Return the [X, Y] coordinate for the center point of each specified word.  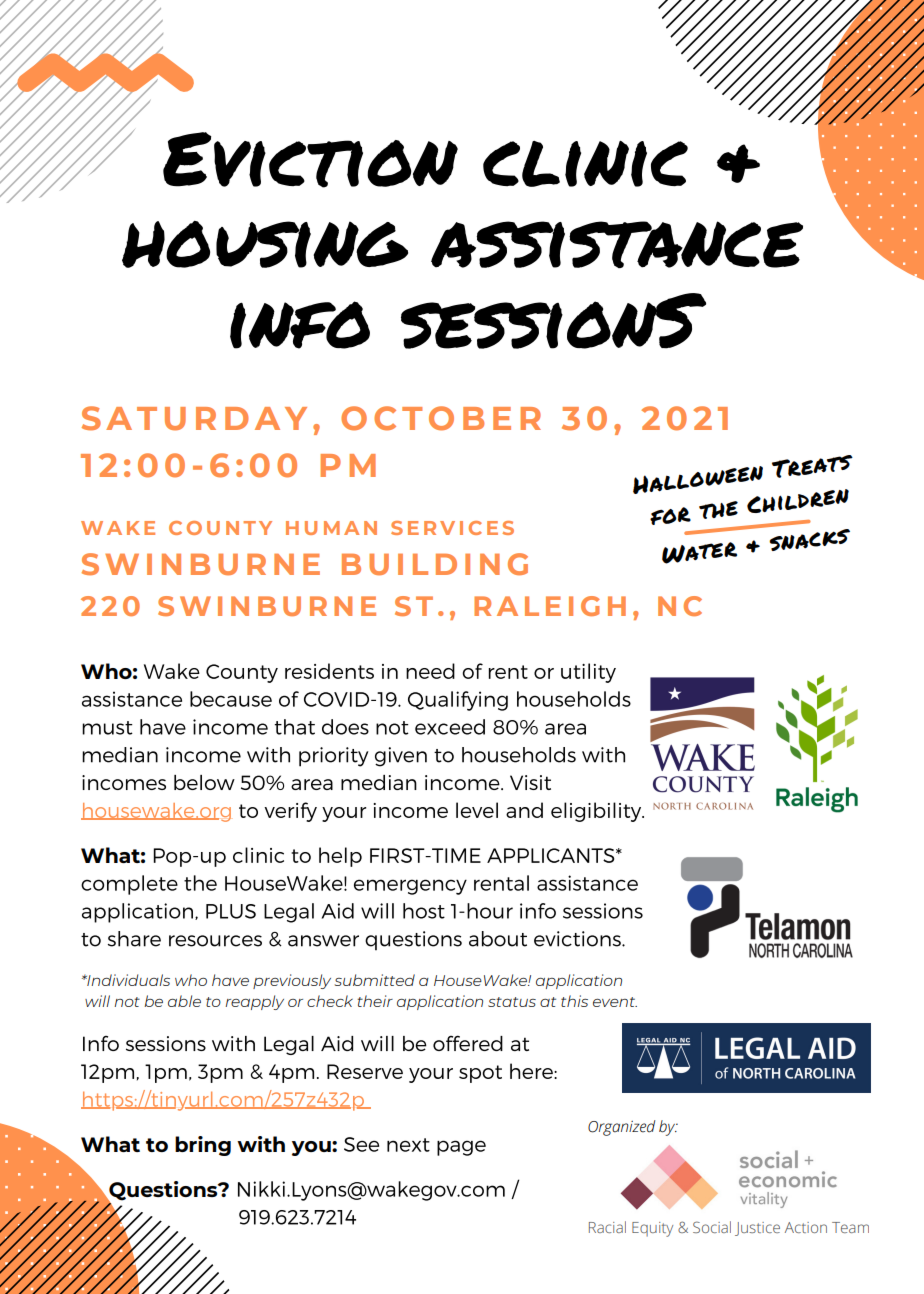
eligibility [597, 812]
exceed [450, 727]
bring [203, 1146]
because [231, 699]
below [204, 782]
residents [329, 671]
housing [265, 244]
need [430, 671]
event [615, 1002]
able [184, 1001]
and [524, 810]
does [345, 727]
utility [588, 673]
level [477, 810]
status [512, 1002]
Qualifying [458, 701]
